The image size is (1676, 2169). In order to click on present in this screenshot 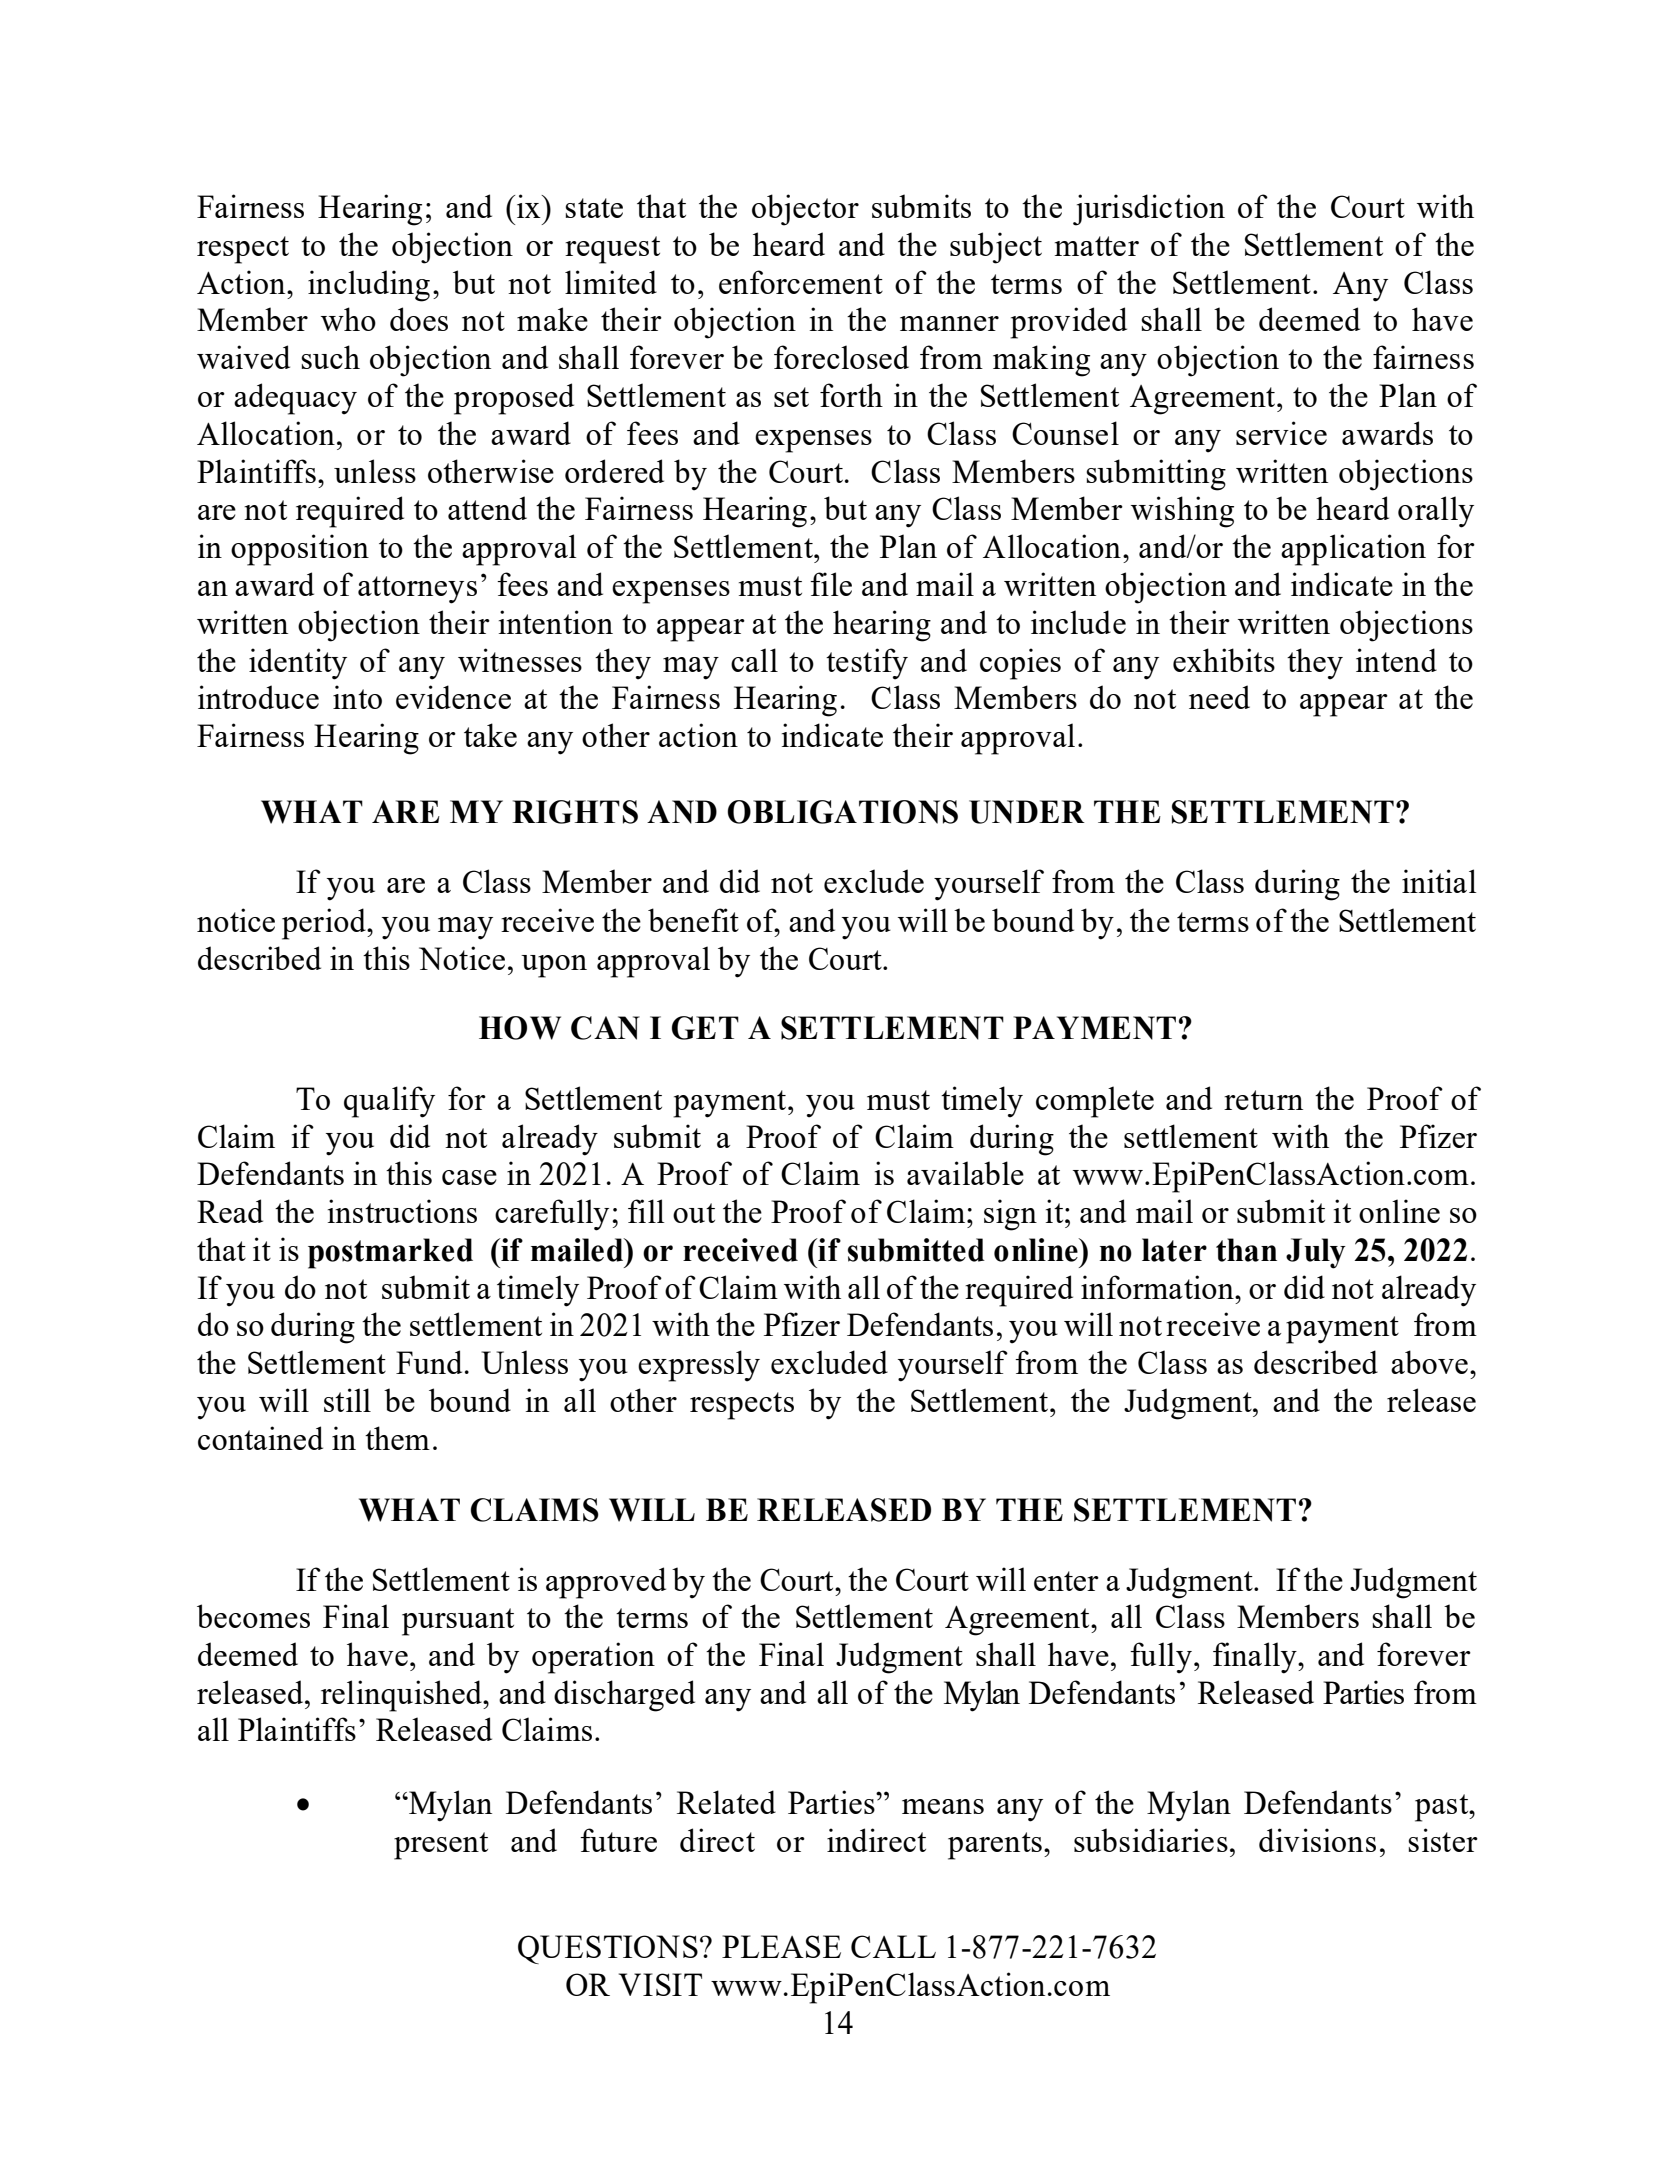, I will do `click(441, 1846)`.
